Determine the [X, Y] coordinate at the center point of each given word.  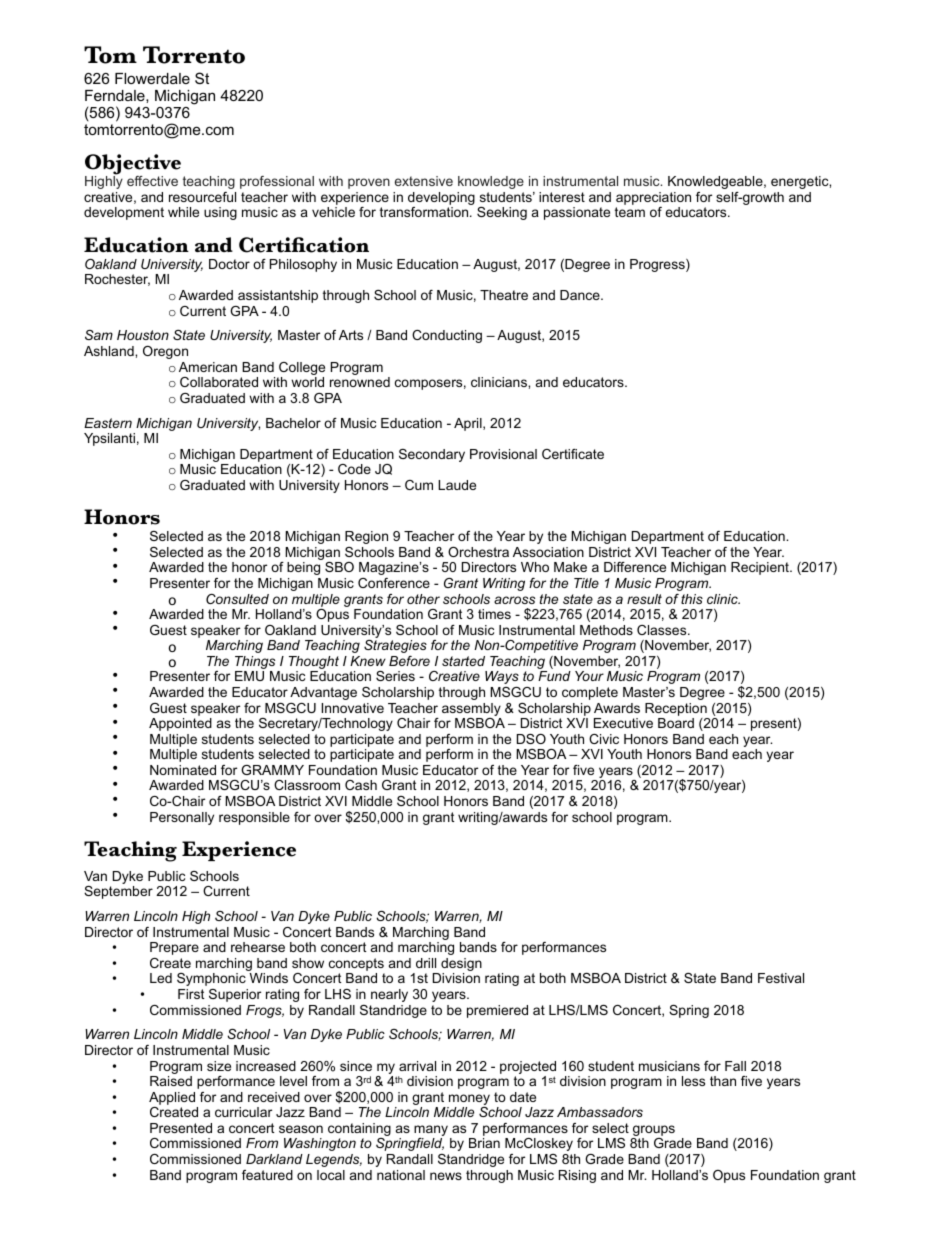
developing [441, 200]
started [463, 661]
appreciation [653, 200]
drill [426, 963]
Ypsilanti [109, 439]
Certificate [573, 454]
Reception [676, 709]
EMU [249, 676]
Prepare [174, 948]
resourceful [202, 197]
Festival [781, 978]
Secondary [432, 455]
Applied [172, 1098]
